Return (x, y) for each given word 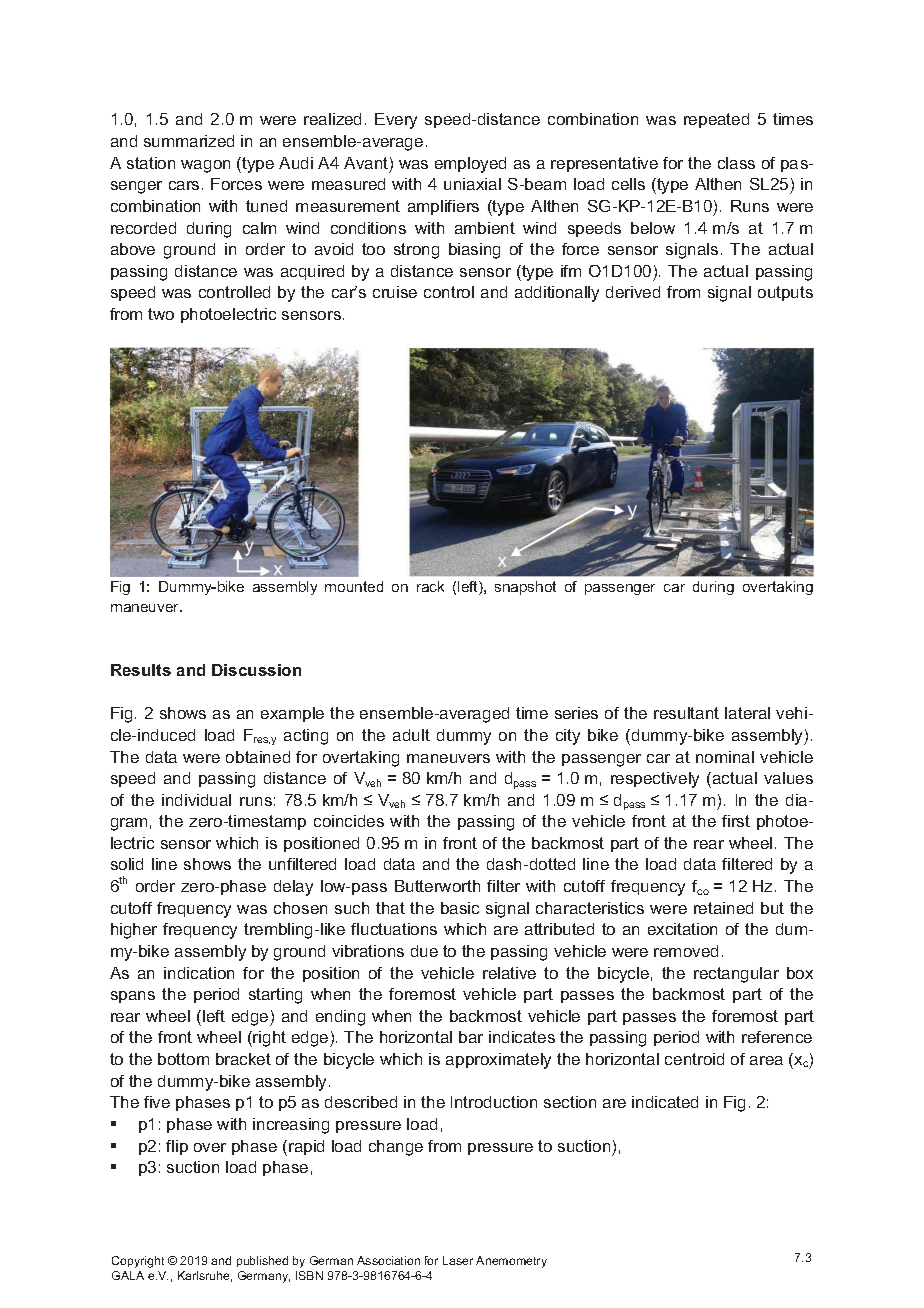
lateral (747, 713)
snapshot (525, 588)
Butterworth (437, 886)
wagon (205, 166)
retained (723, 908)
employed (470, 165)
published (262, 1261)
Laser (458, 1260)
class (736, 163)
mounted (354, 586)
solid (127, 864)
